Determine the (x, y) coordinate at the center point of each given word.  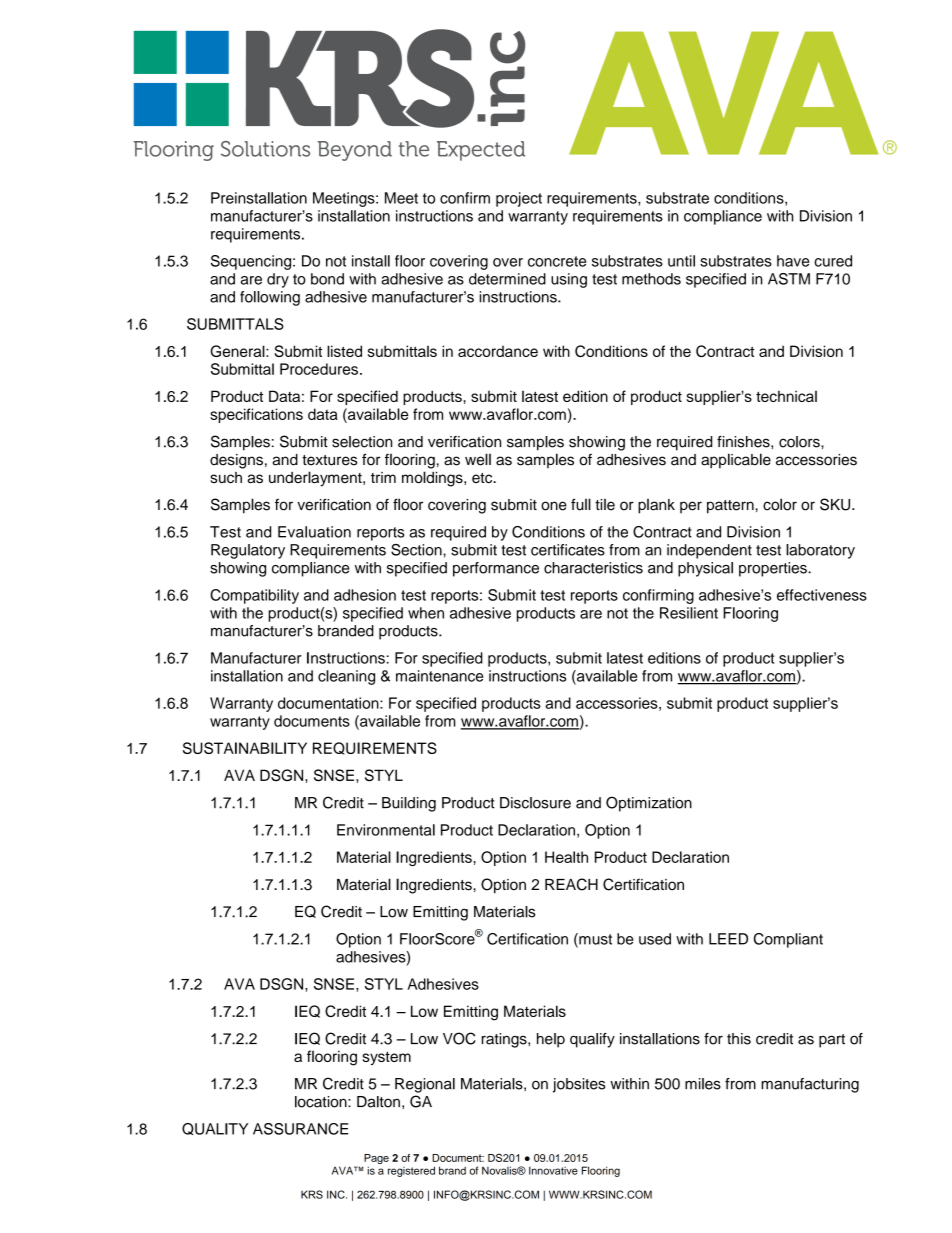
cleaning (346, 677)
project (519, 199)
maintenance (439, 676)
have (793, 261)
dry (278, 280)
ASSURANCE (300, 1129)
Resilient (689, 613)
